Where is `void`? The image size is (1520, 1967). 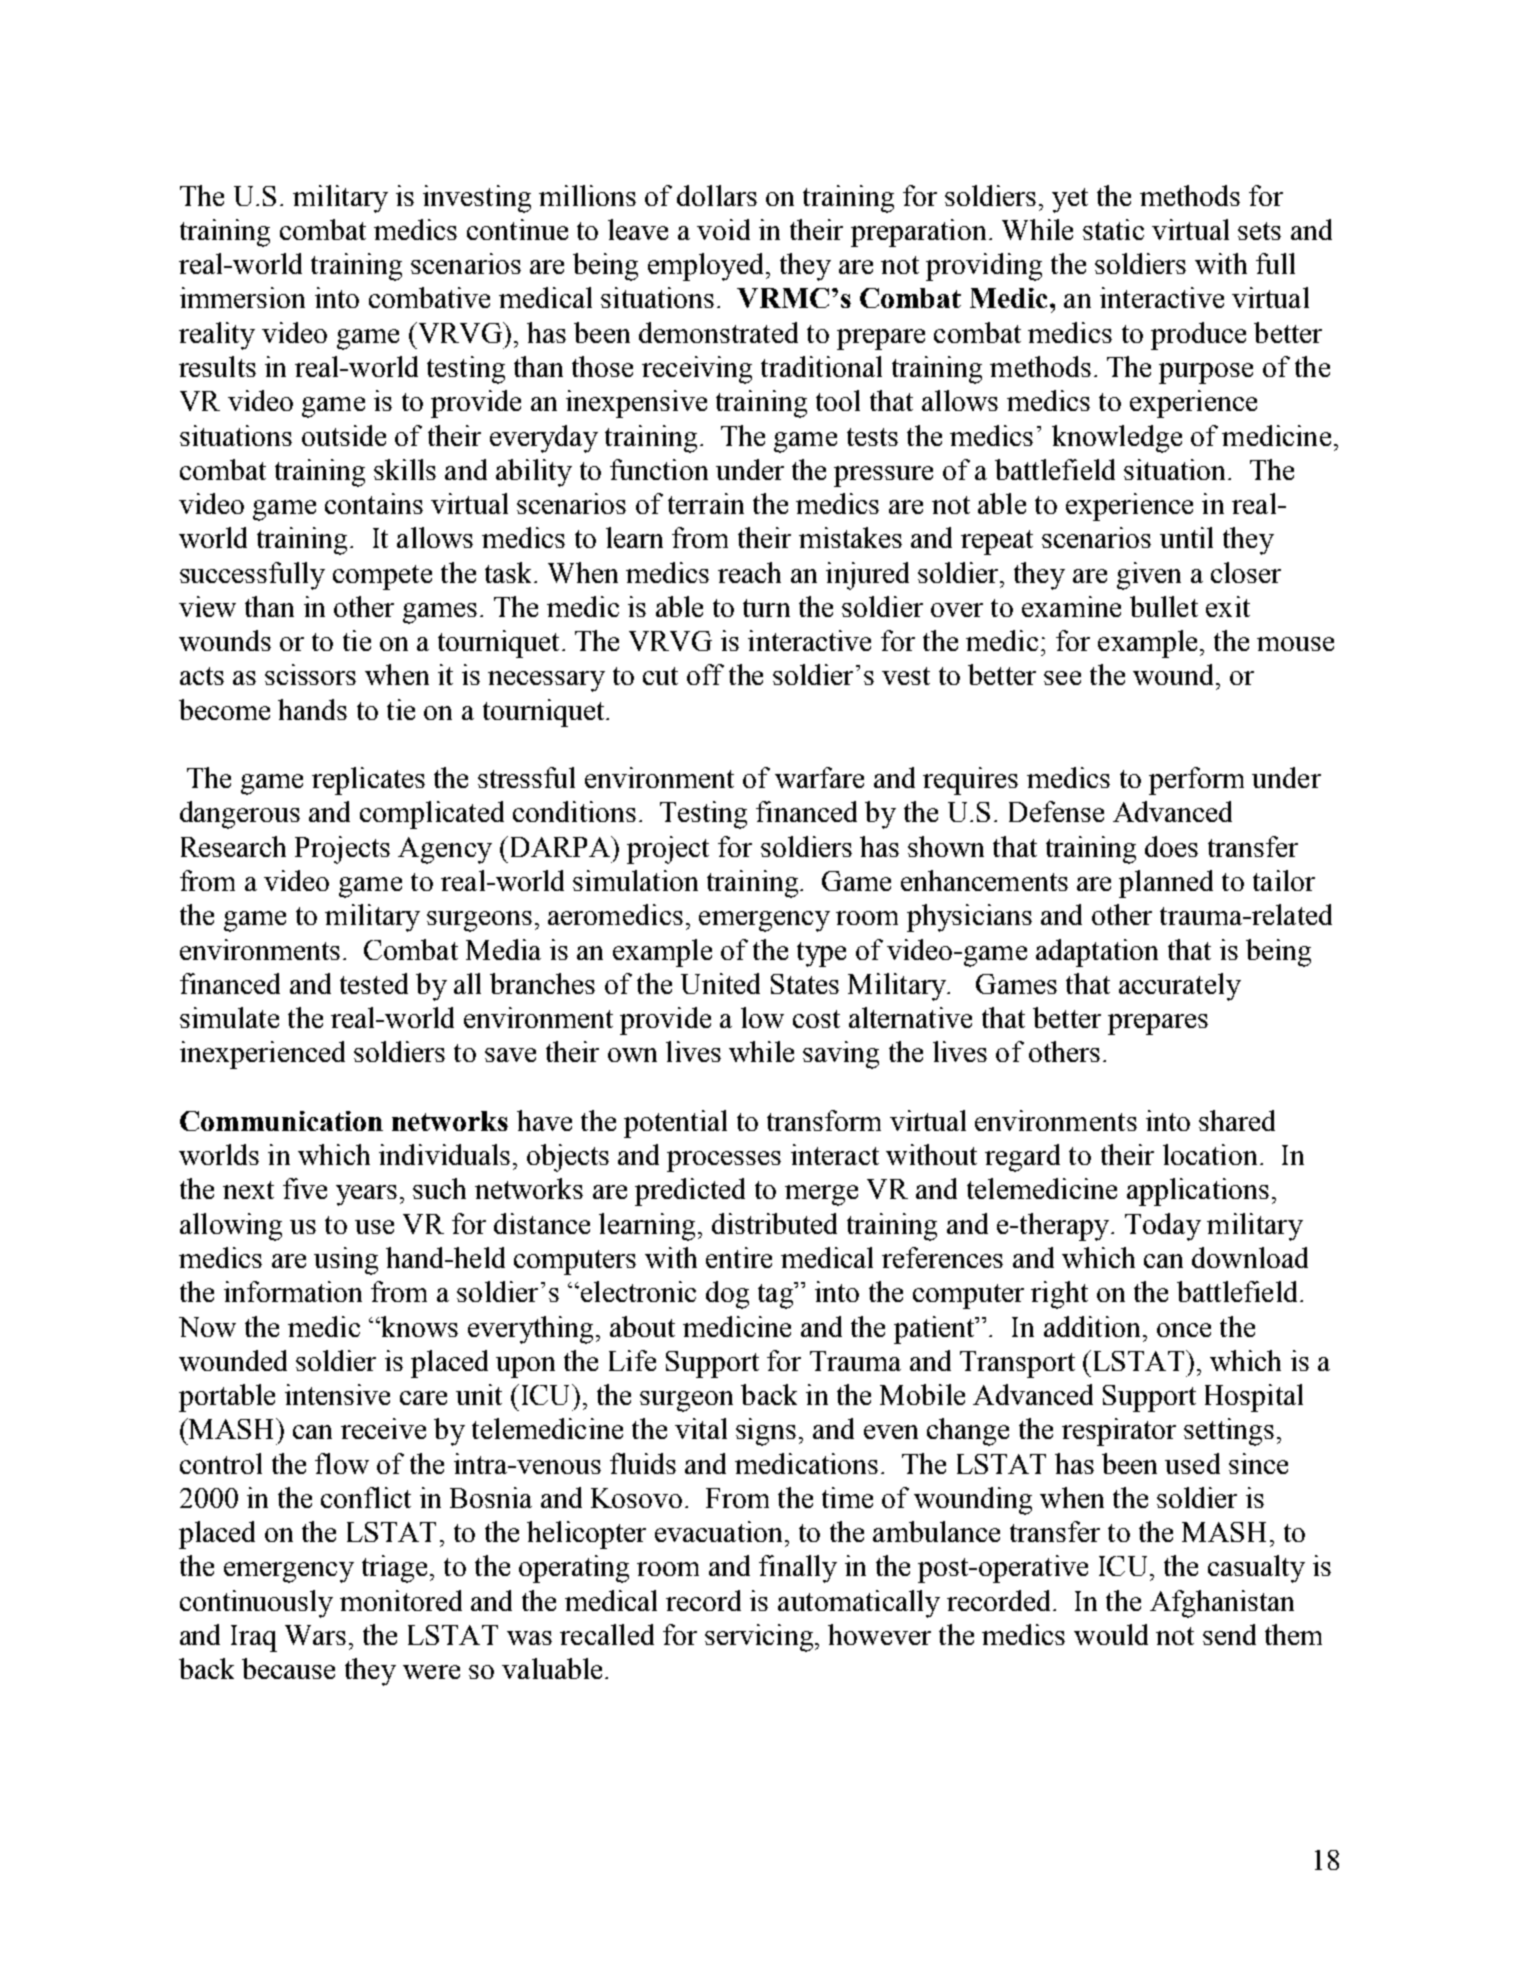 void is located at coordinates (723, 229).
